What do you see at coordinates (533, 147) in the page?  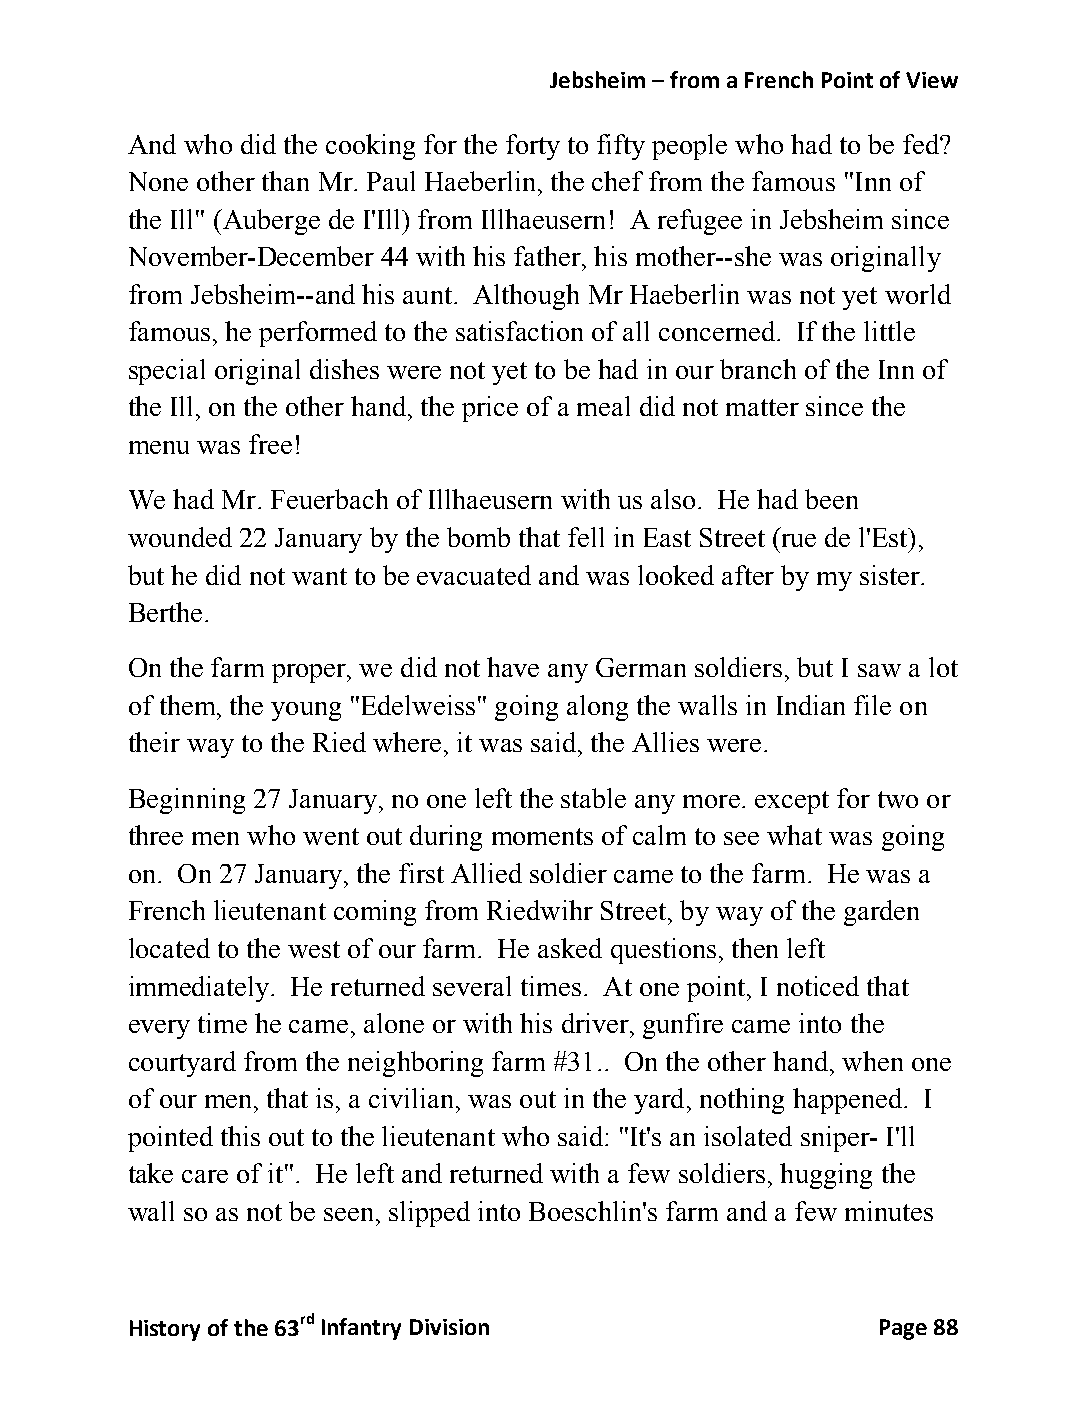 I see `forty` at bounding box center [533, 147].
